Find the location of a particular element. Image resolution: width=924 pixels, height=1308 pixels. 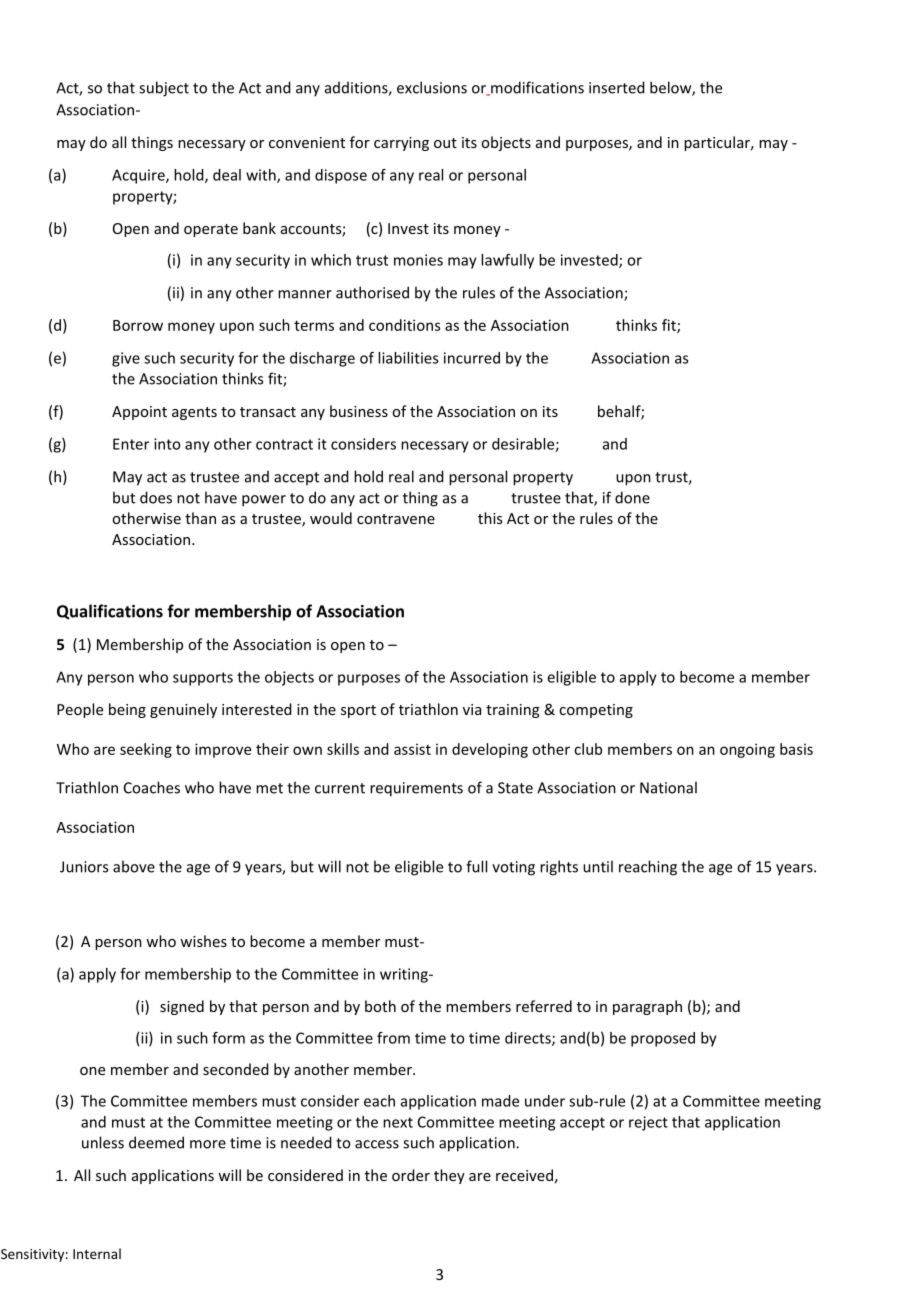

inserted is located at coordinates (617, 87).
